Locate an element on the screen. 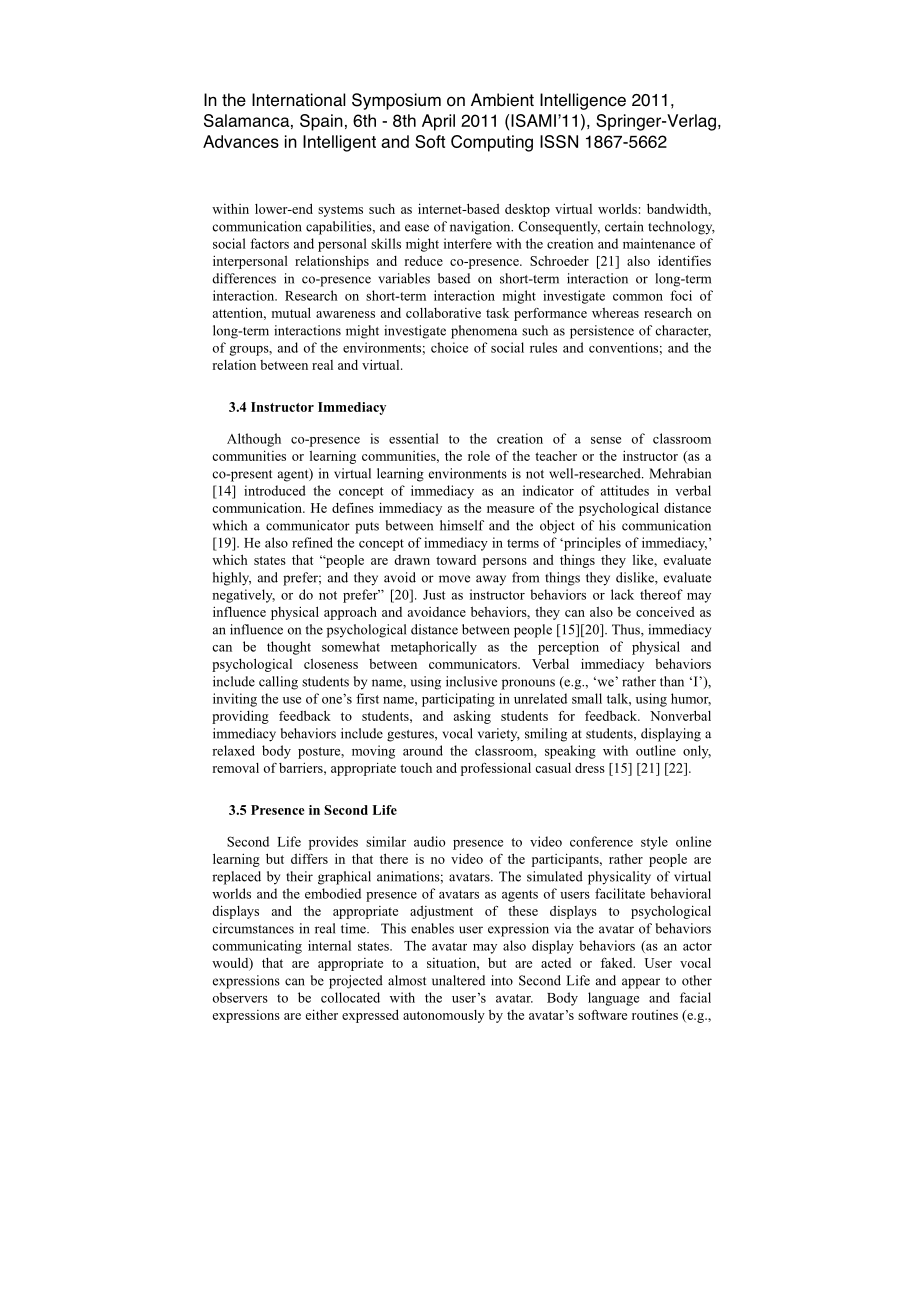  April is located at coordinates (438, 122).
